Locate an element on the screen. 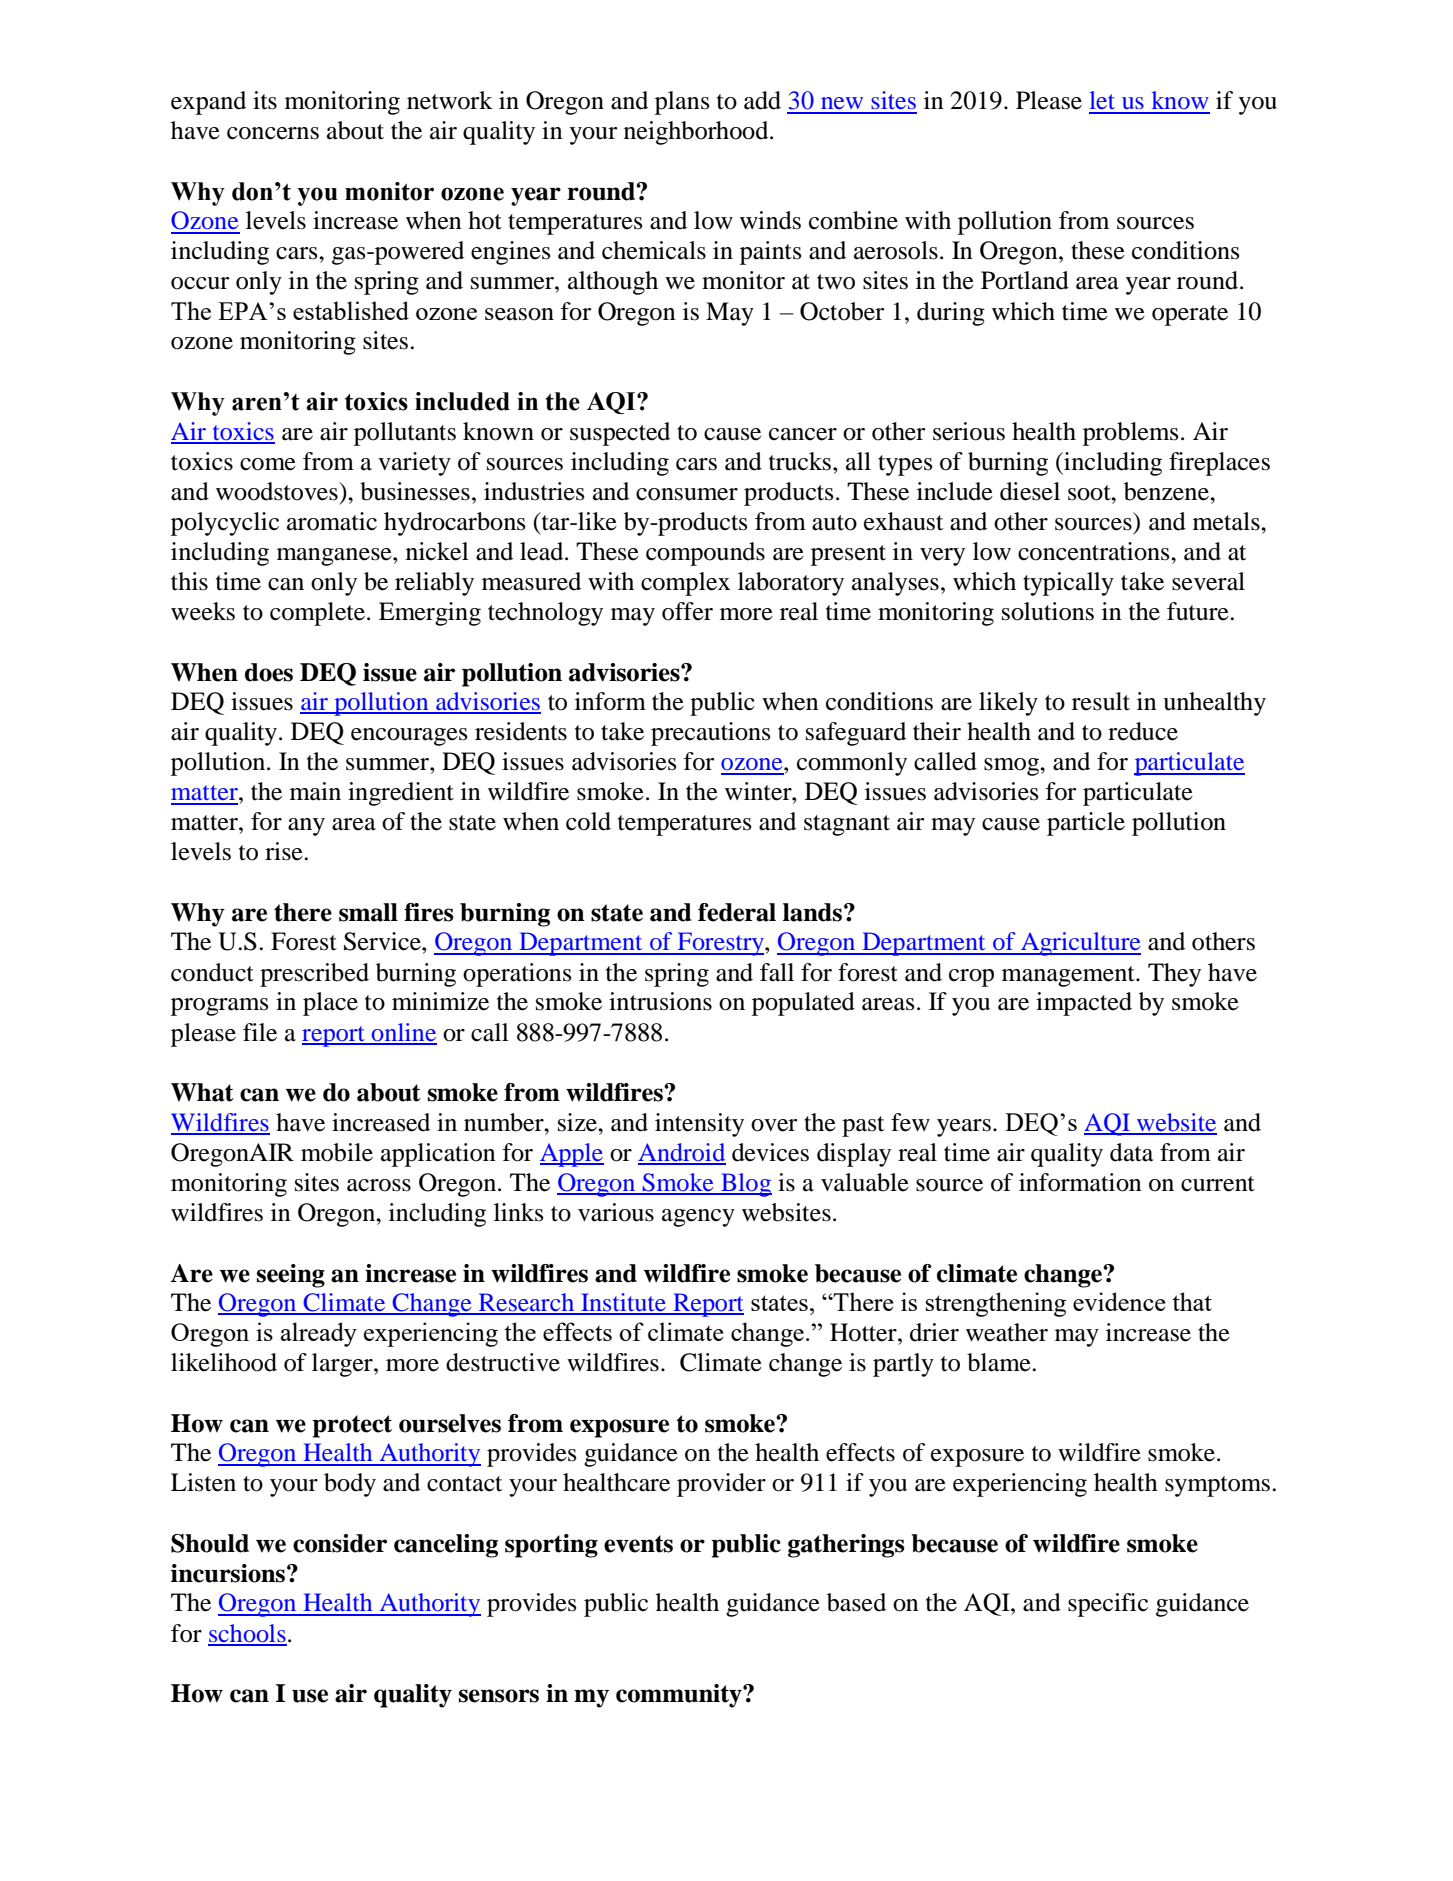 This screenshot has height=1881, width=1453. data is located at coordinates (1131, 1152).
